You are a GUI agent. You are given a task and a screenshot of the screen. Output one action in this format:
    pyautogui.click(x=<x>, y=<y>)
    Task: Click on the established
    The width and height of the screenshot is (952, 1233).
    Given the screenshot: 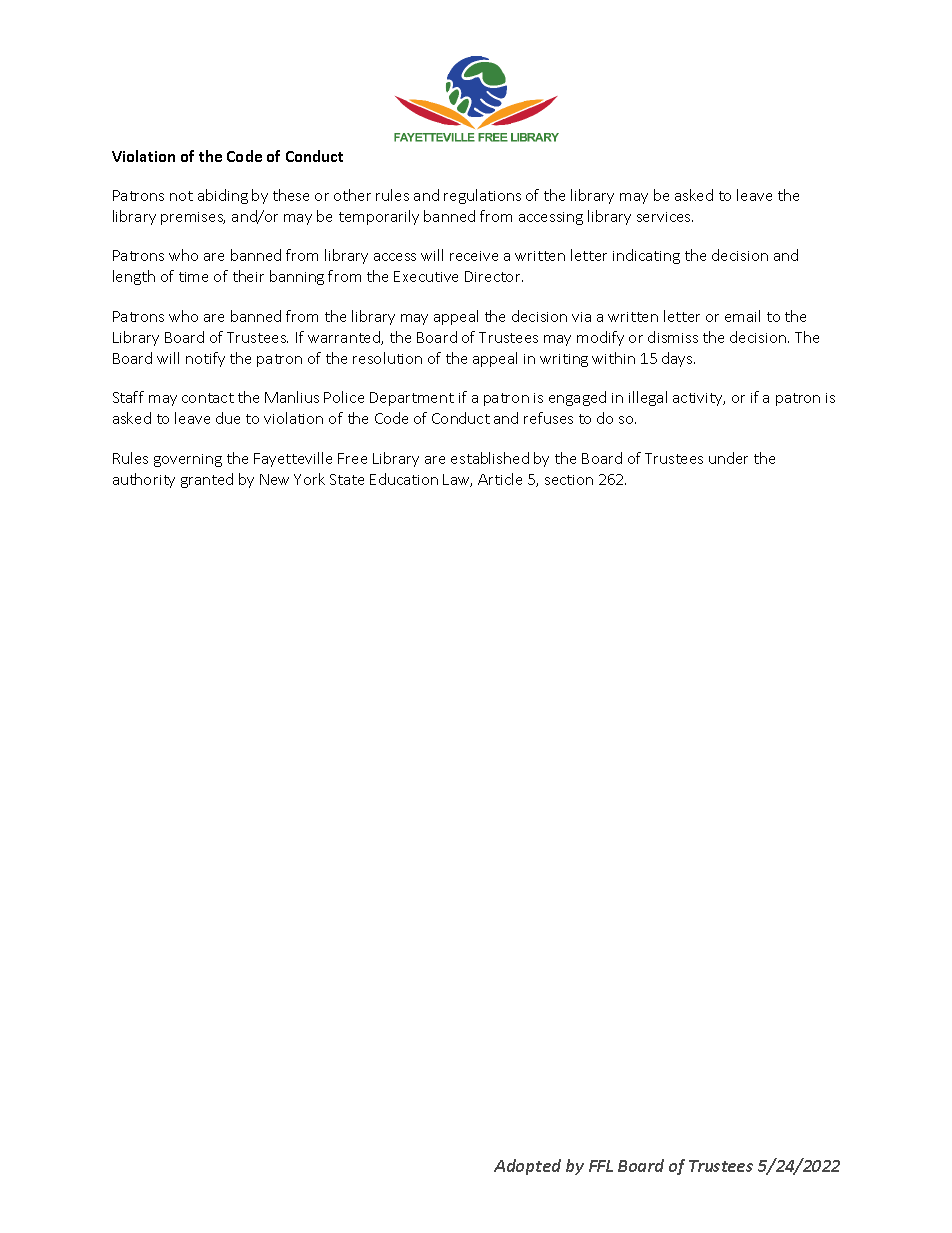 What is the action you would take?
    pyautogui.click(x=490, y=458)
